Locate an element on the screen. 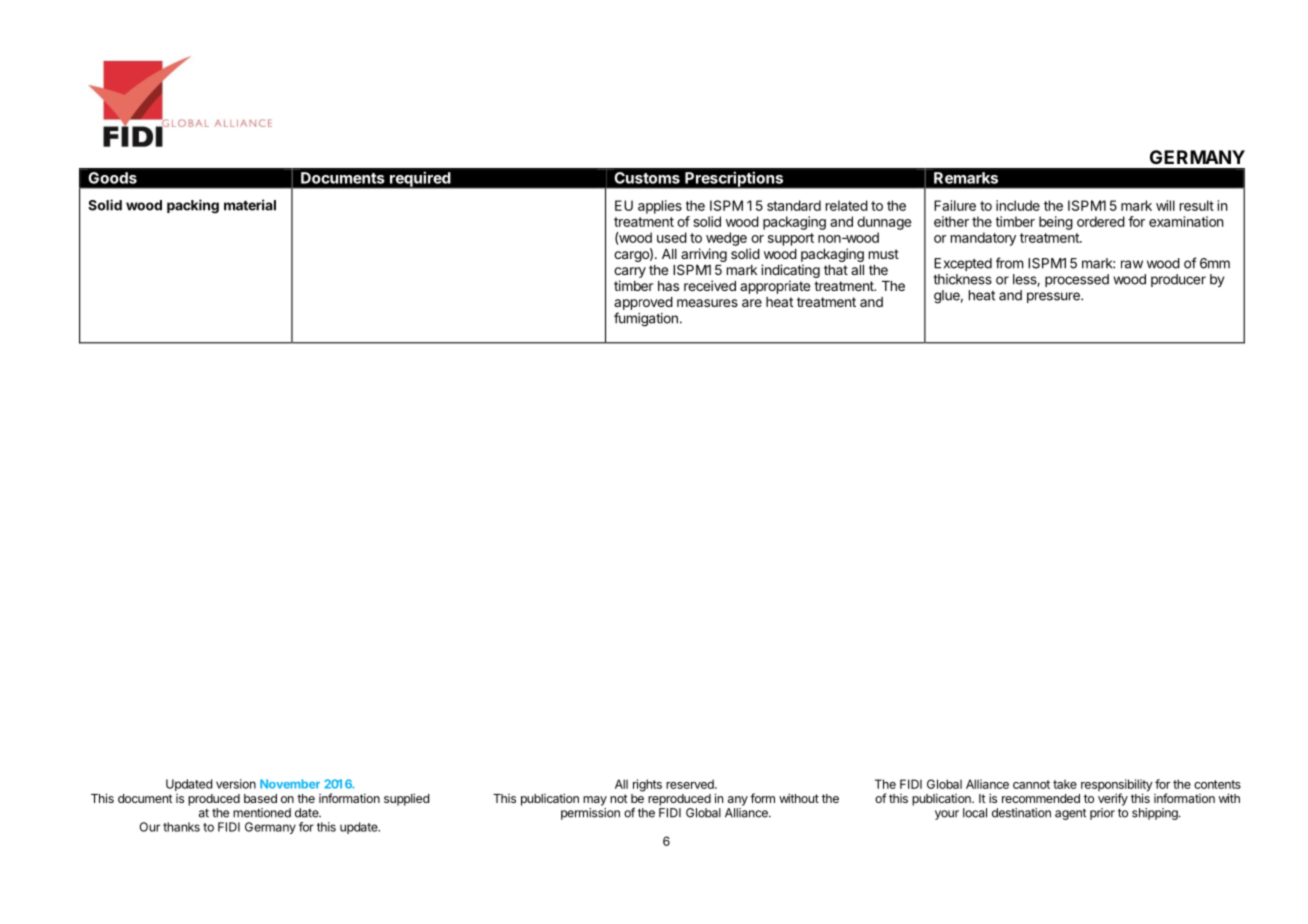  approved is located at coordinates (643, 303).
